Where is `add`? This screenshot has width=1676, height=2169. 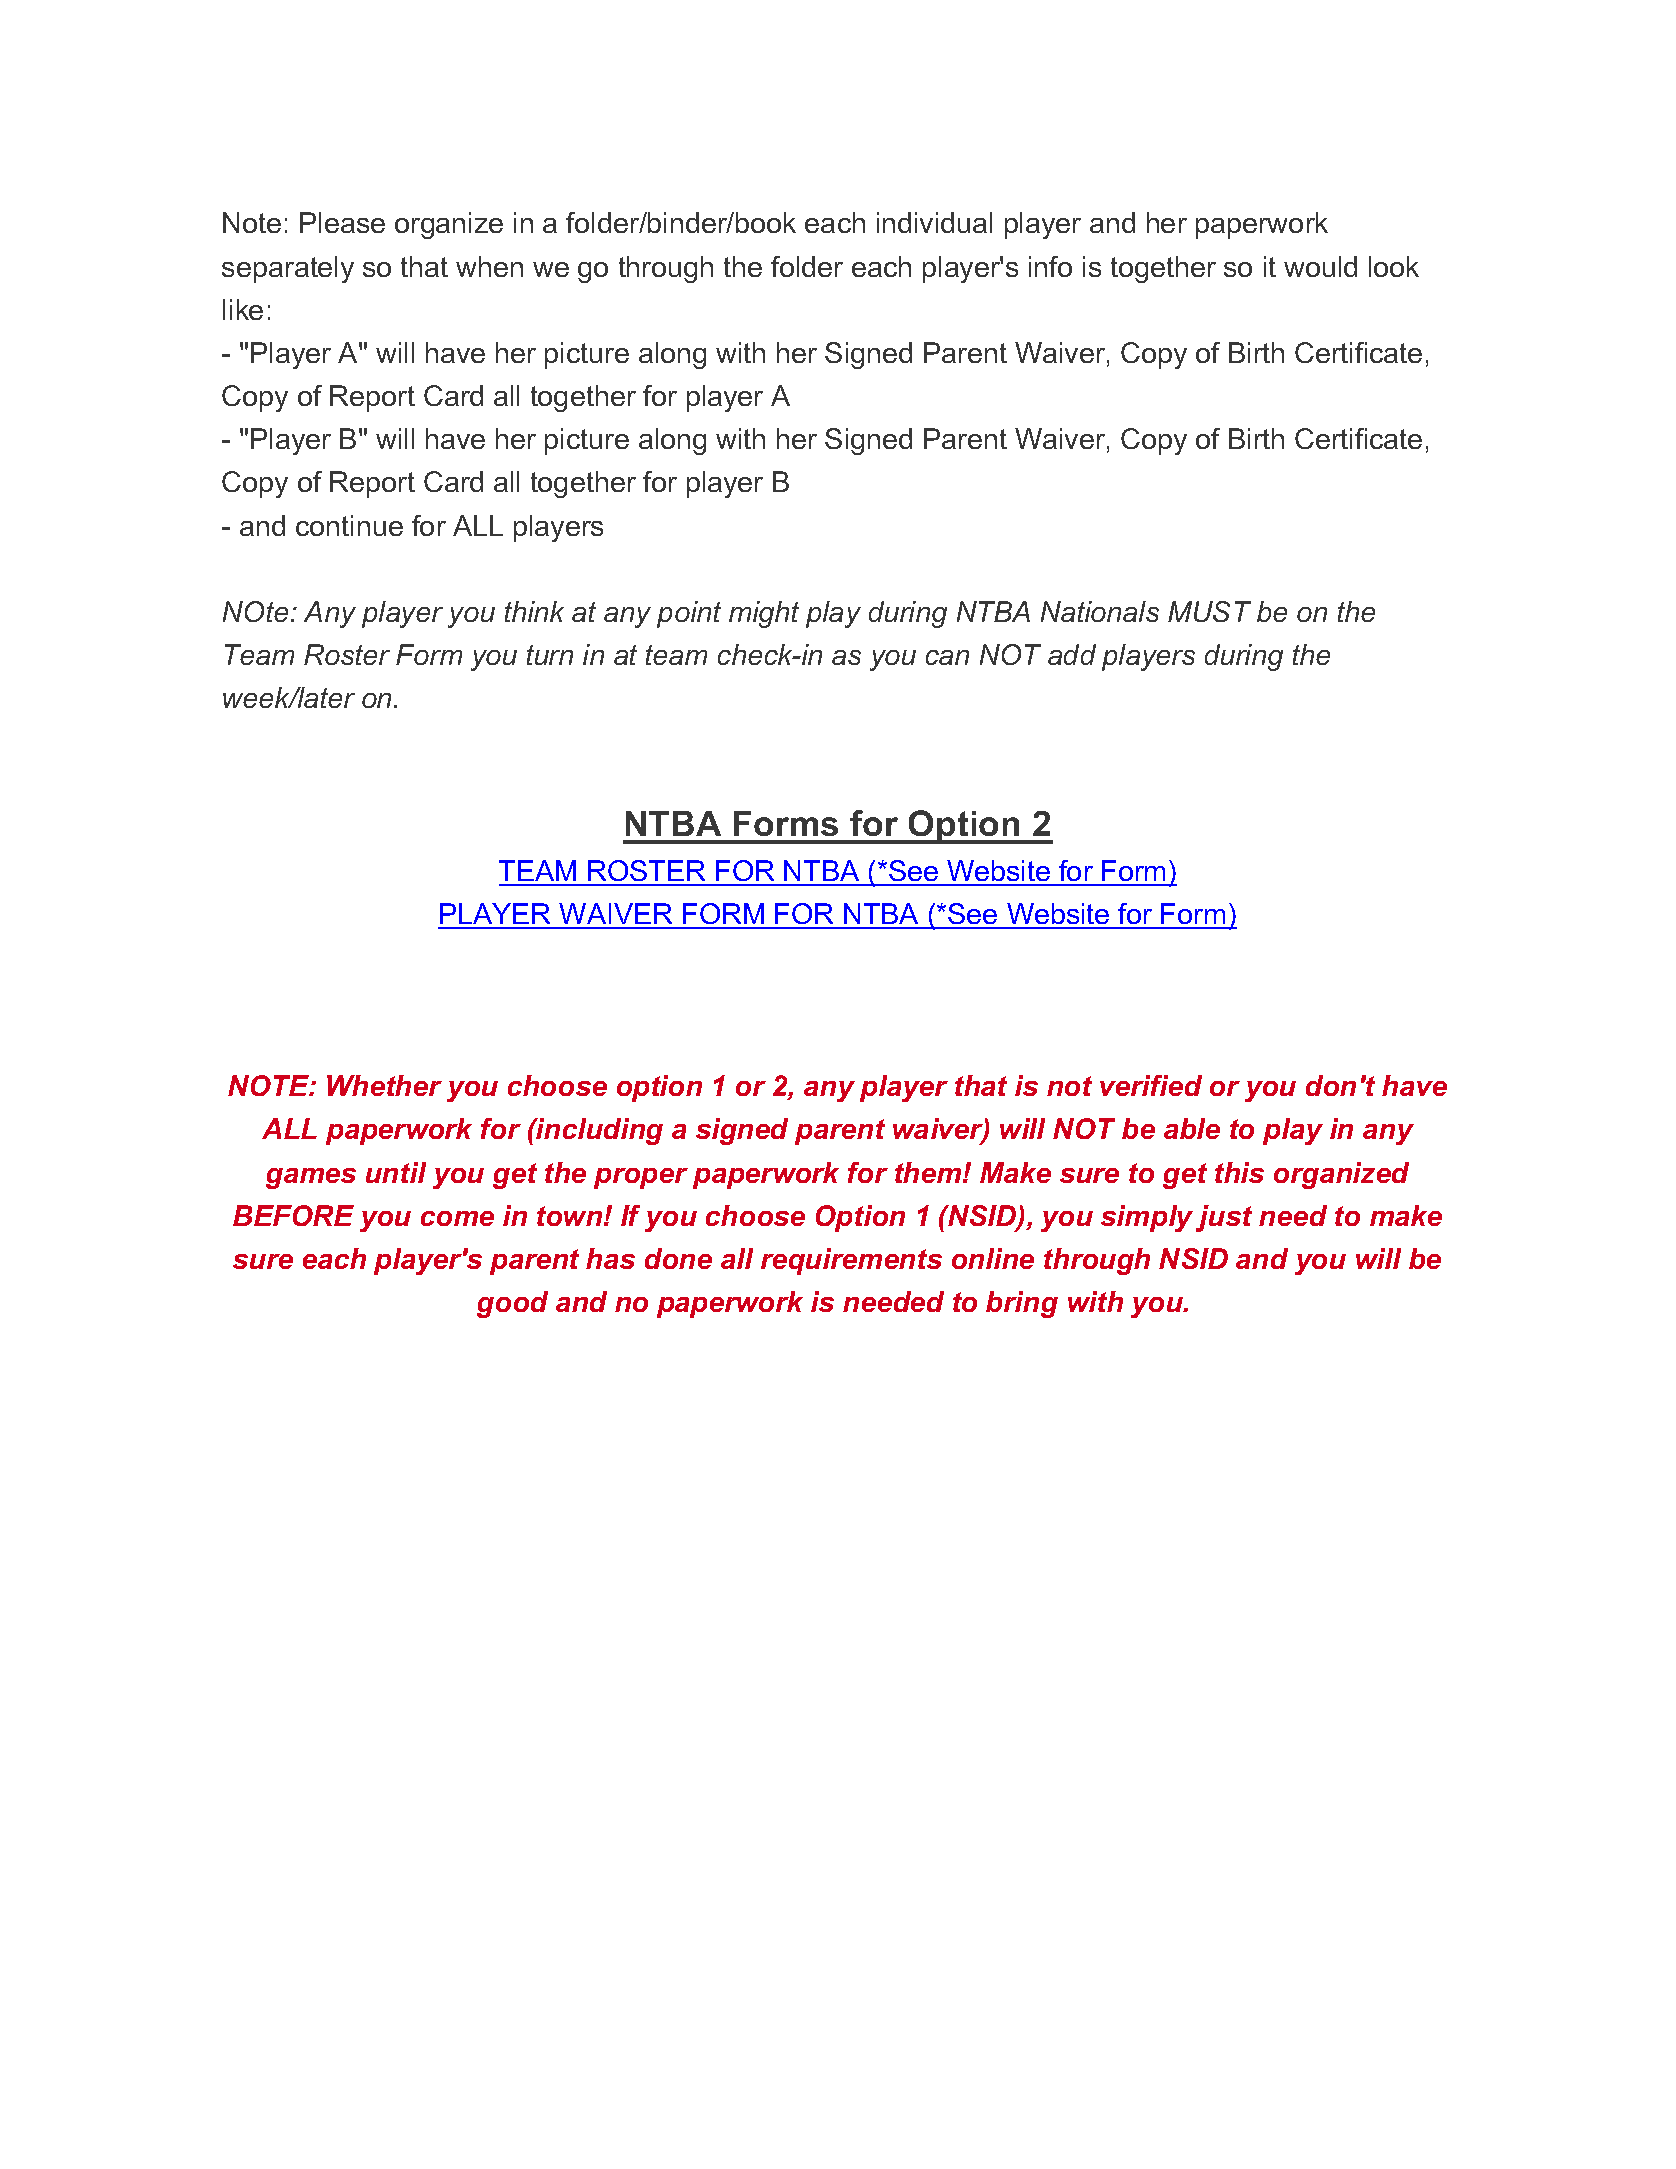 add is located at coordinates (1072, 654).
